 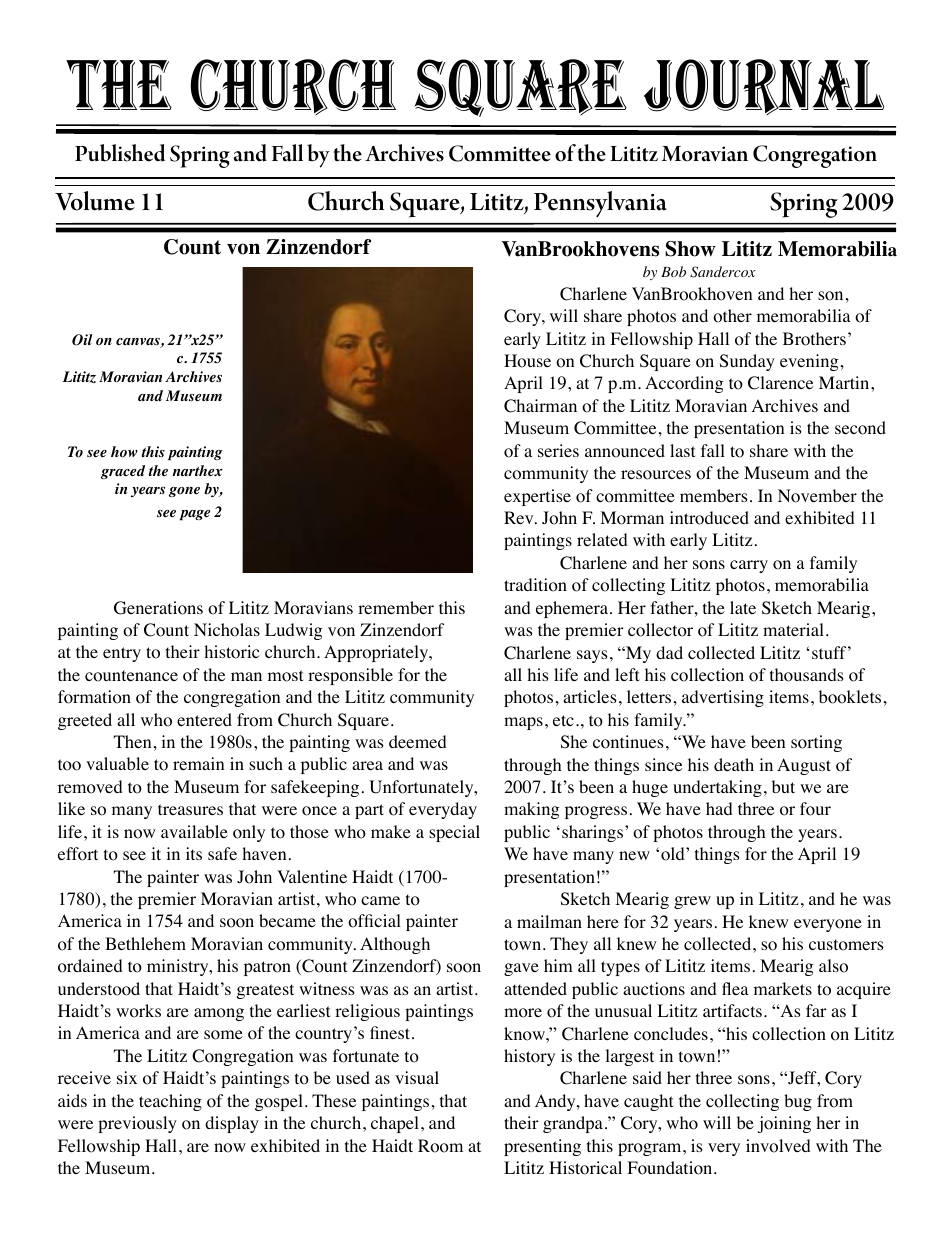 What do you see at coordinates (793, 629) in the screenshot?
I see `material` at bounding box center [793, 629].
